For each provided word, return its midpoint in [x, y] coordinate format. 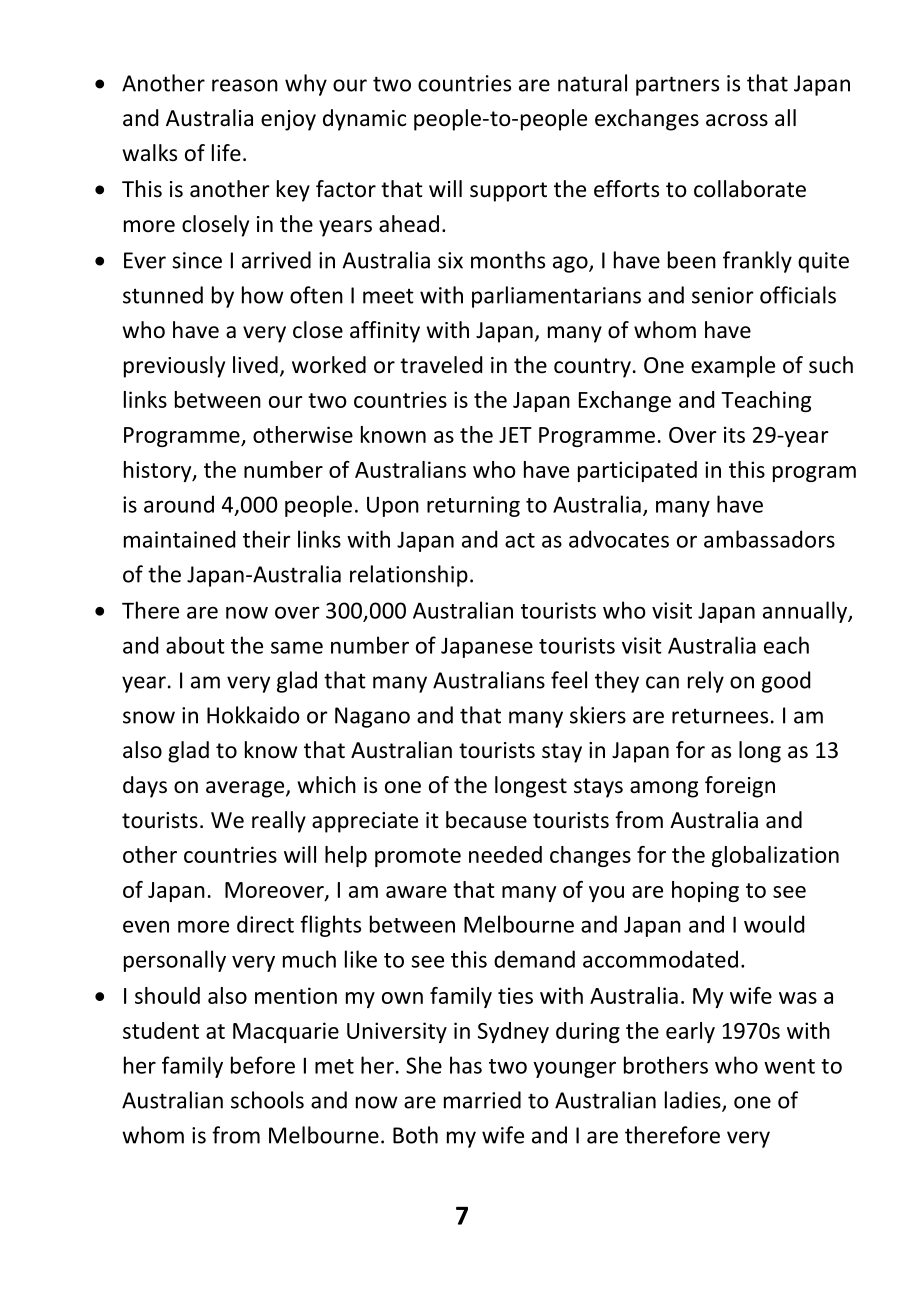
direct [265, 924]
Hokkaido [253, 715]
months [508, 260]
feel [569, 680]
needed [505, 854]
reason [245, 85]
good [786, 682]
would [774, 924]
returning [473, 506]
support [508, 192]
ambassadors [769, 539]
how [263, 295]
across [737, 120]
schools [267, 1100]
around [179, 504]
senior [723, 295]
